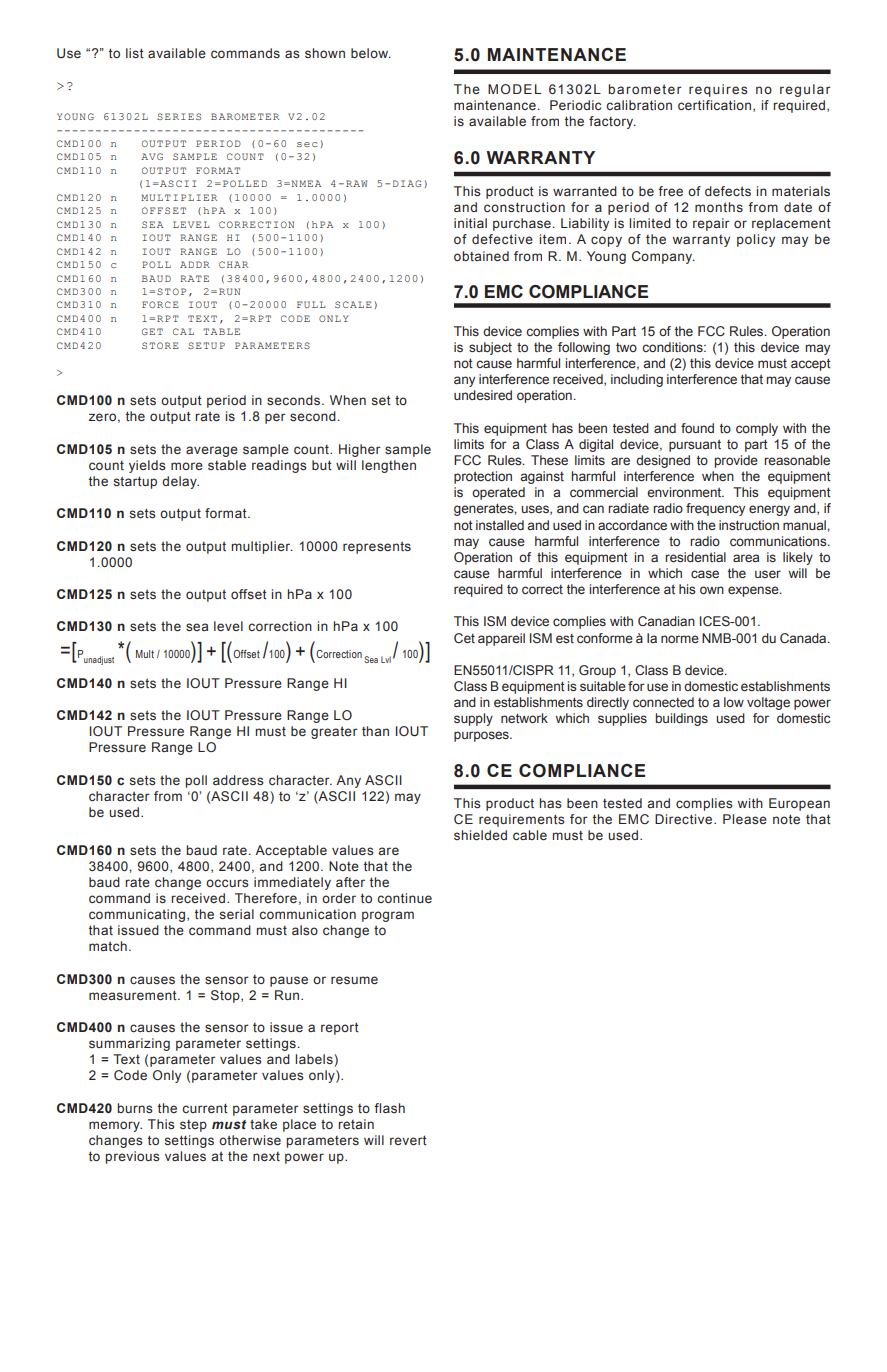  I want to click on average, so click(212, 451).
